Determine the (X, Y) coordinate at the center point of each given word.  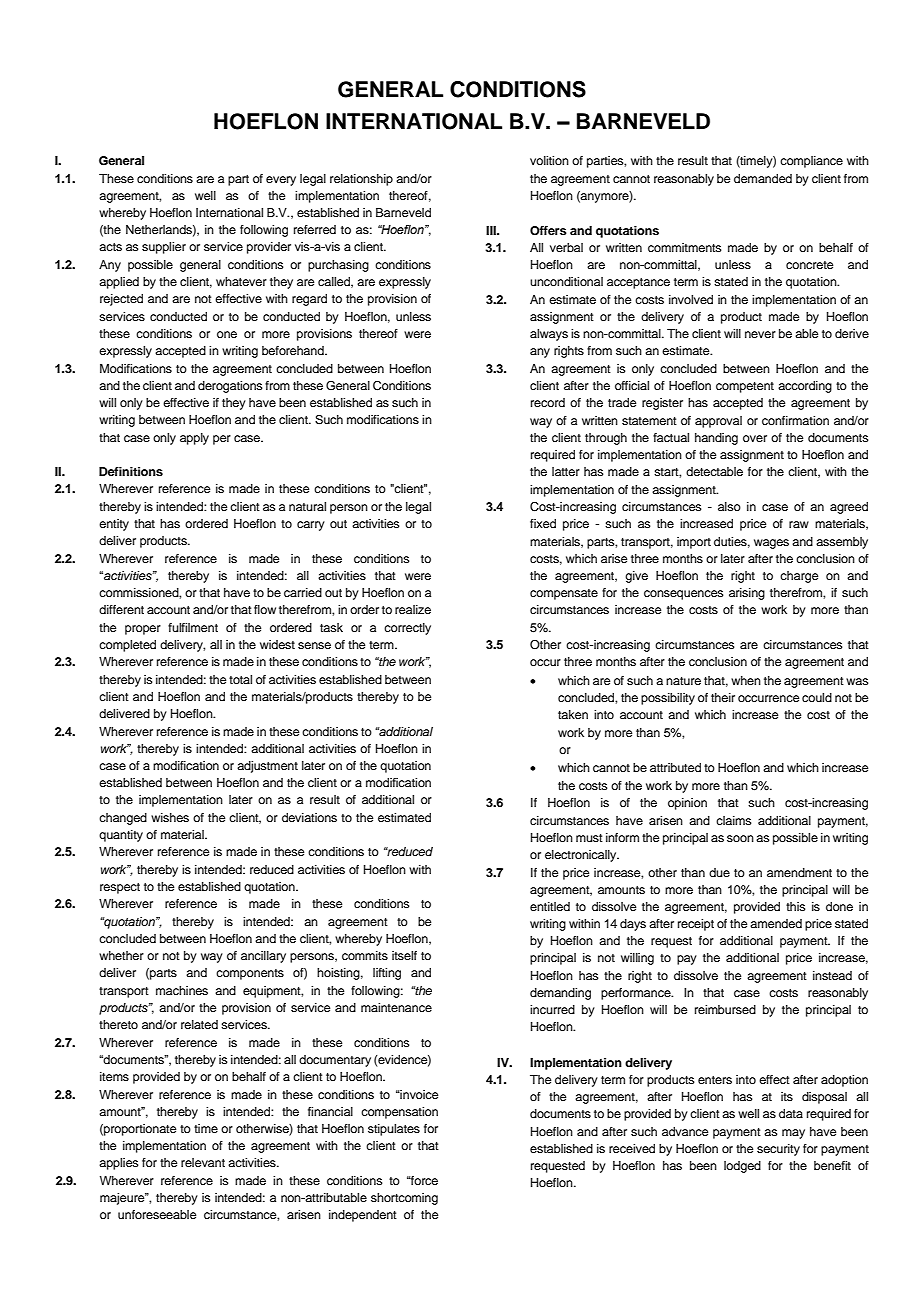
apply (194, 439)
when (746, 680)
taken (573, 714)
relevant (203, 1162)
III (492, 230)
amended (776, 923)
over (755, 438)
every (281, 181)
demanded (763, 178)
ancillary (263, 957)
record (548, 402)
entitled (550, 906)
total (240, 679)
